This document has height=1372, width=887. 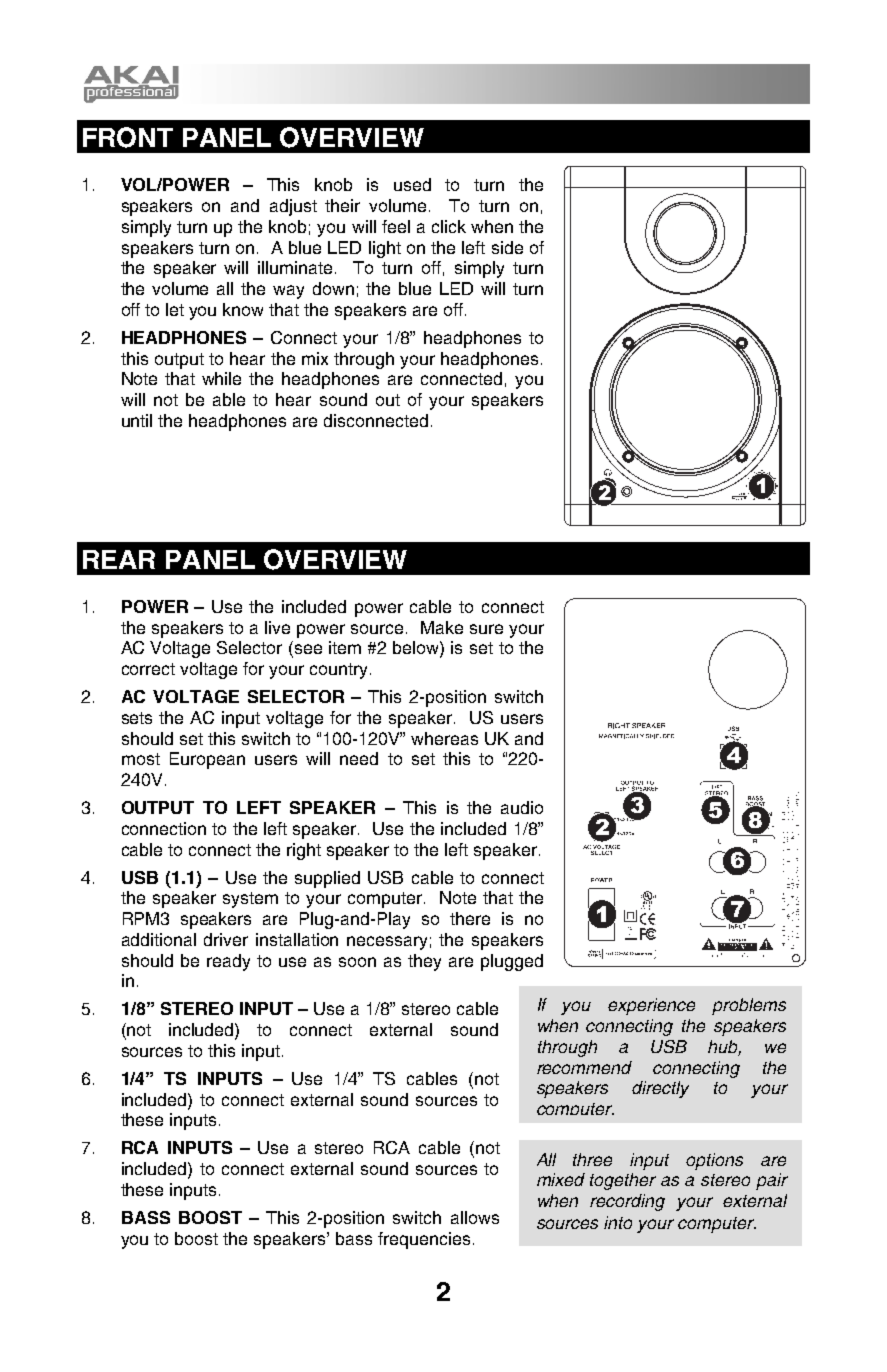 I want to click on down, so click(x=333, y=288).
